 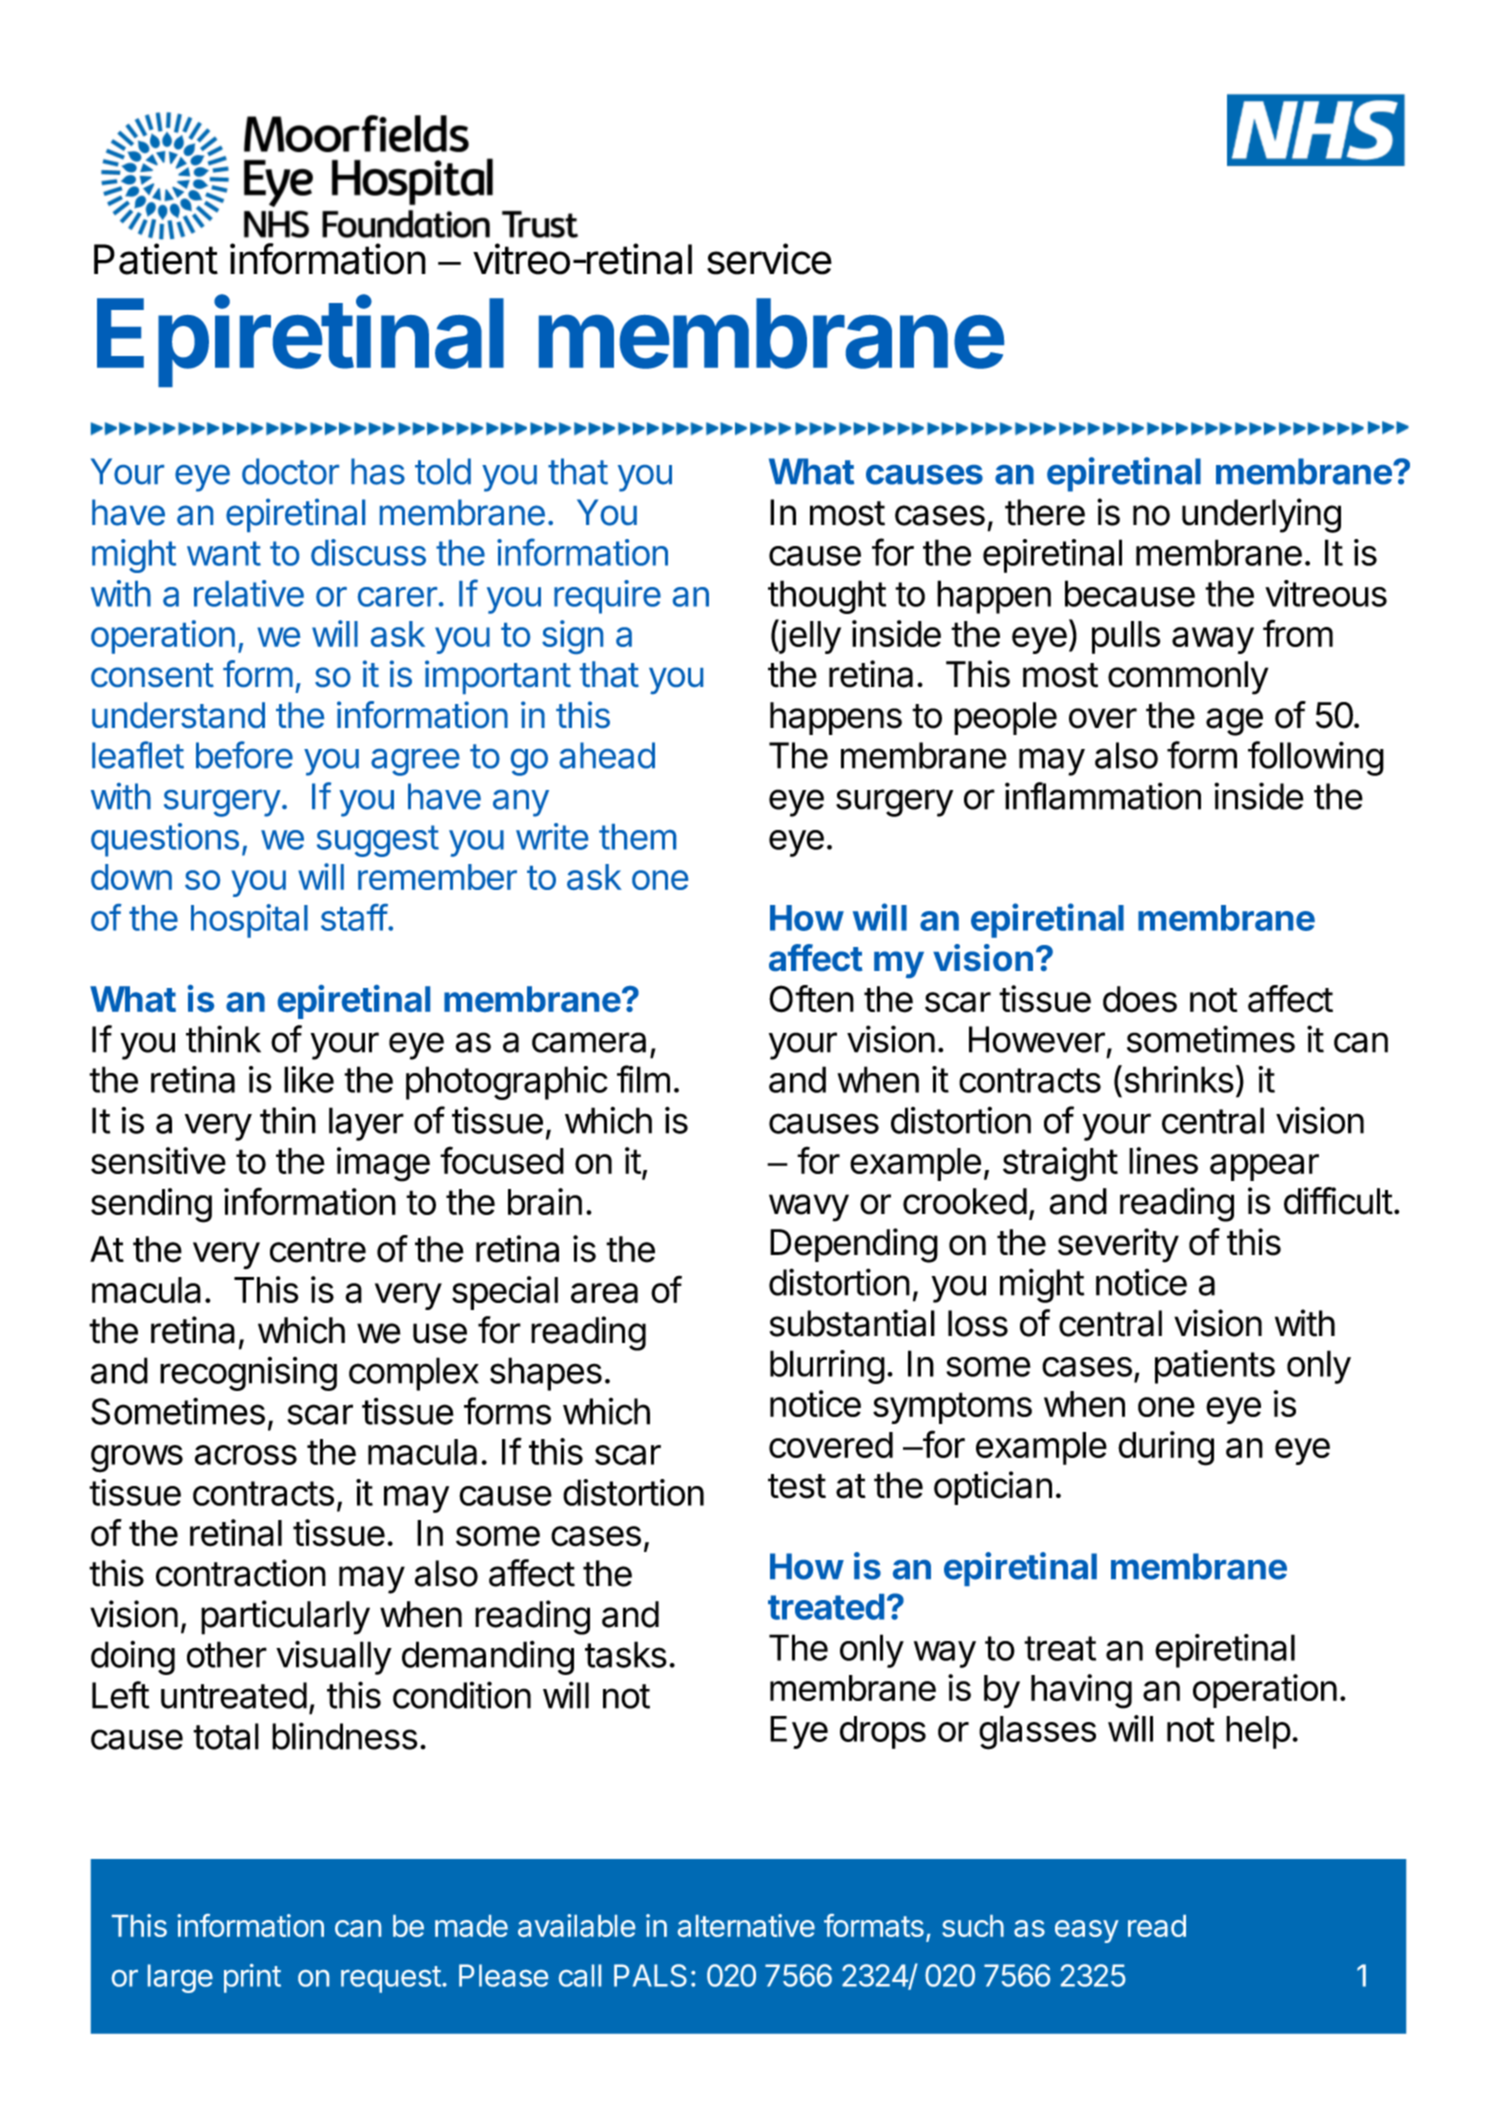 What do you see at coordinates (244, 755) in the screenshot?
I see `before` at bounding box center [244, 755].
